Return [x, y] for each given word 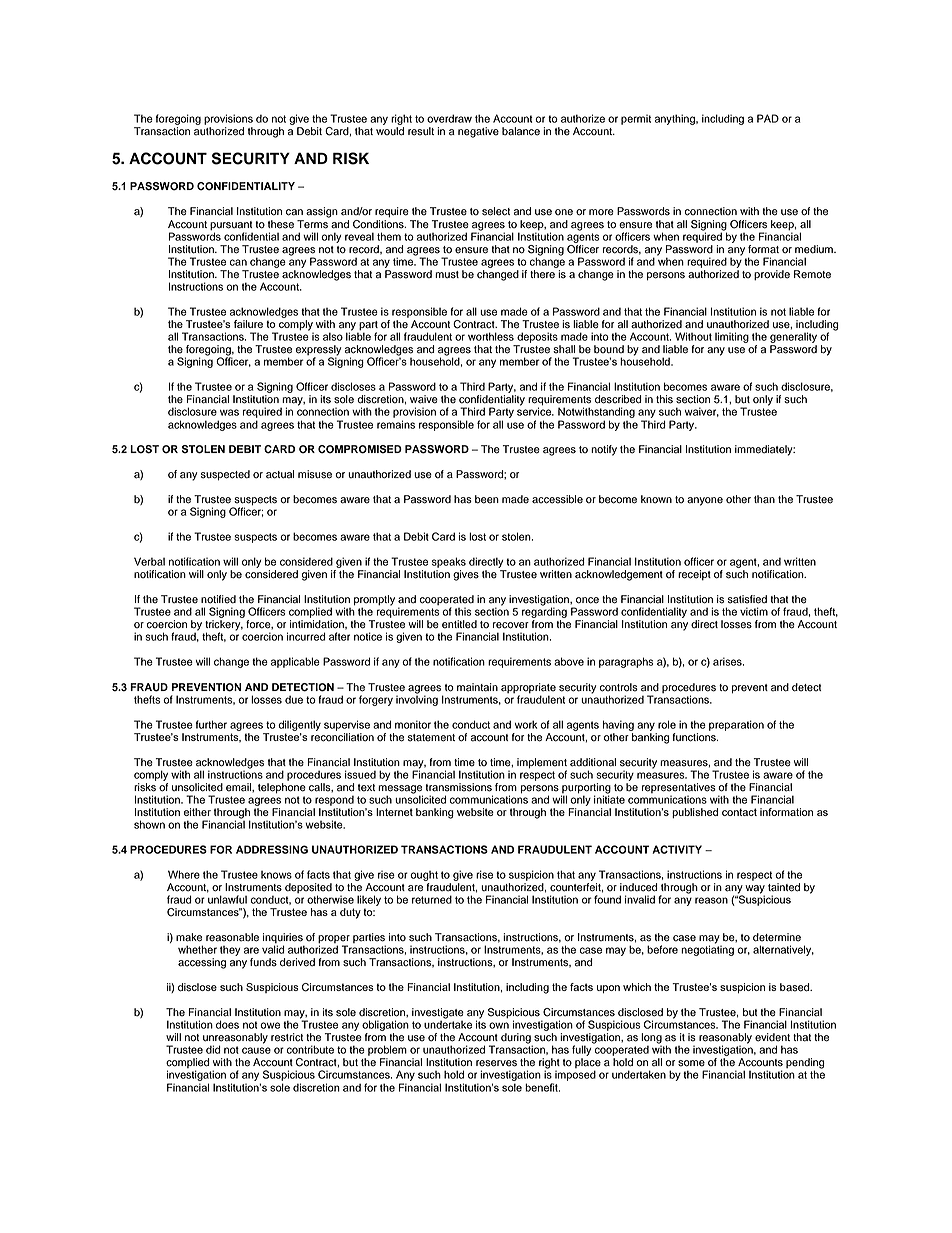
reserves [496, 1063]
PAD [768, 118]
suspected [225, 475]
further [211, 724]
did [213, 1049]
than [764, 499]
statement [431, 738]
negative [478, 132]
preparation [736, 725]
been [487, 499]
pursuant [231, 226]
